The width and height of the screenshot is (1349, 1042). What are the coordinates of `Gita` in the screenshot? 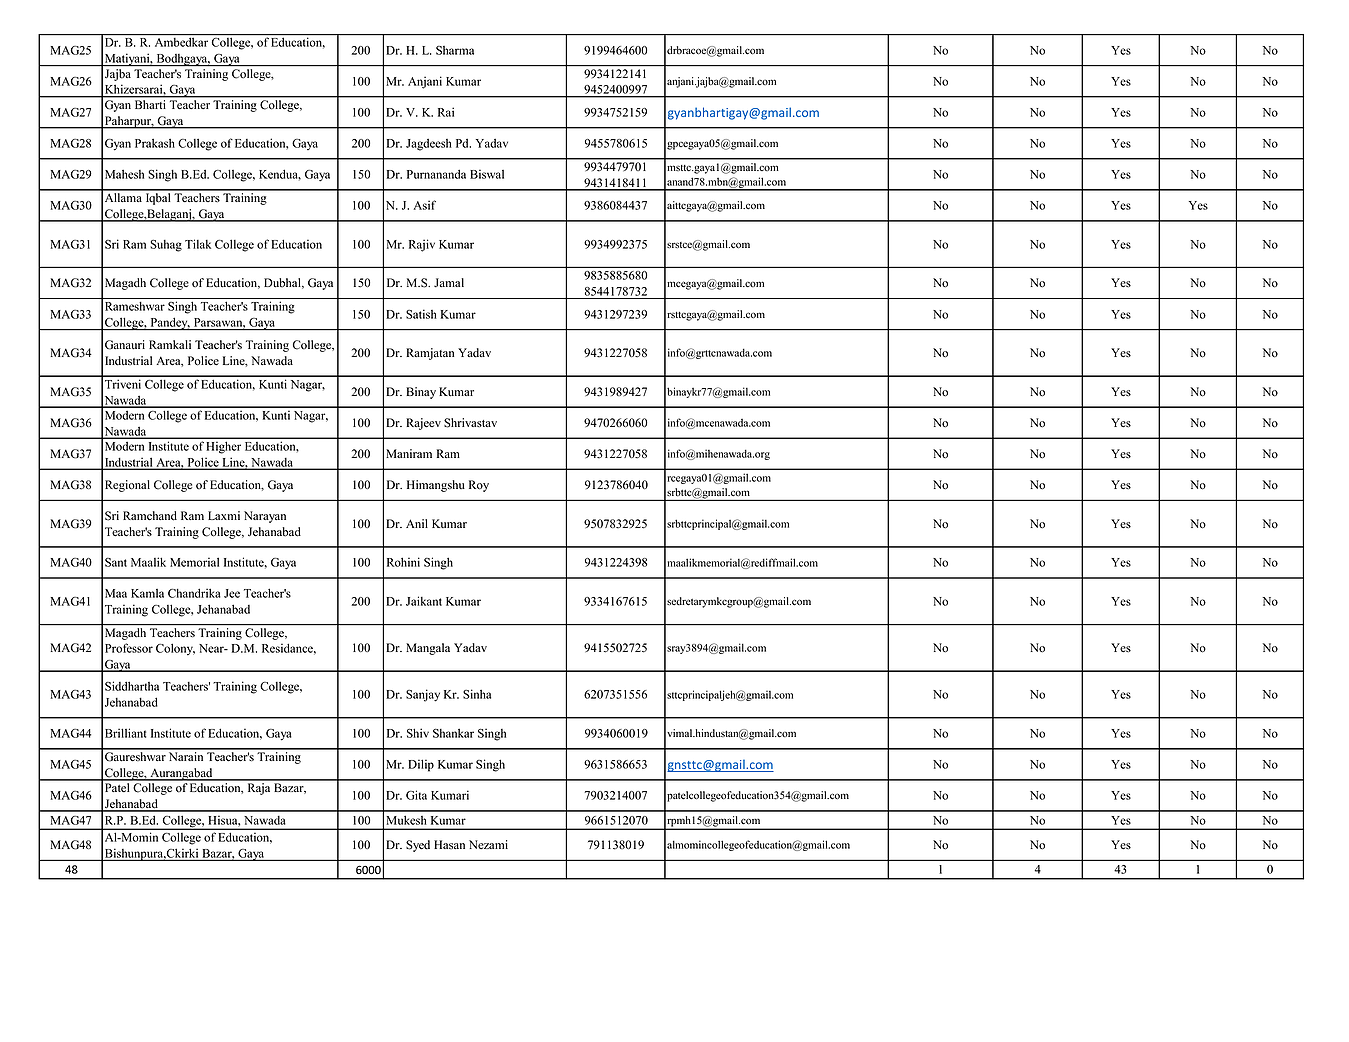 It's located at (416, 795).
